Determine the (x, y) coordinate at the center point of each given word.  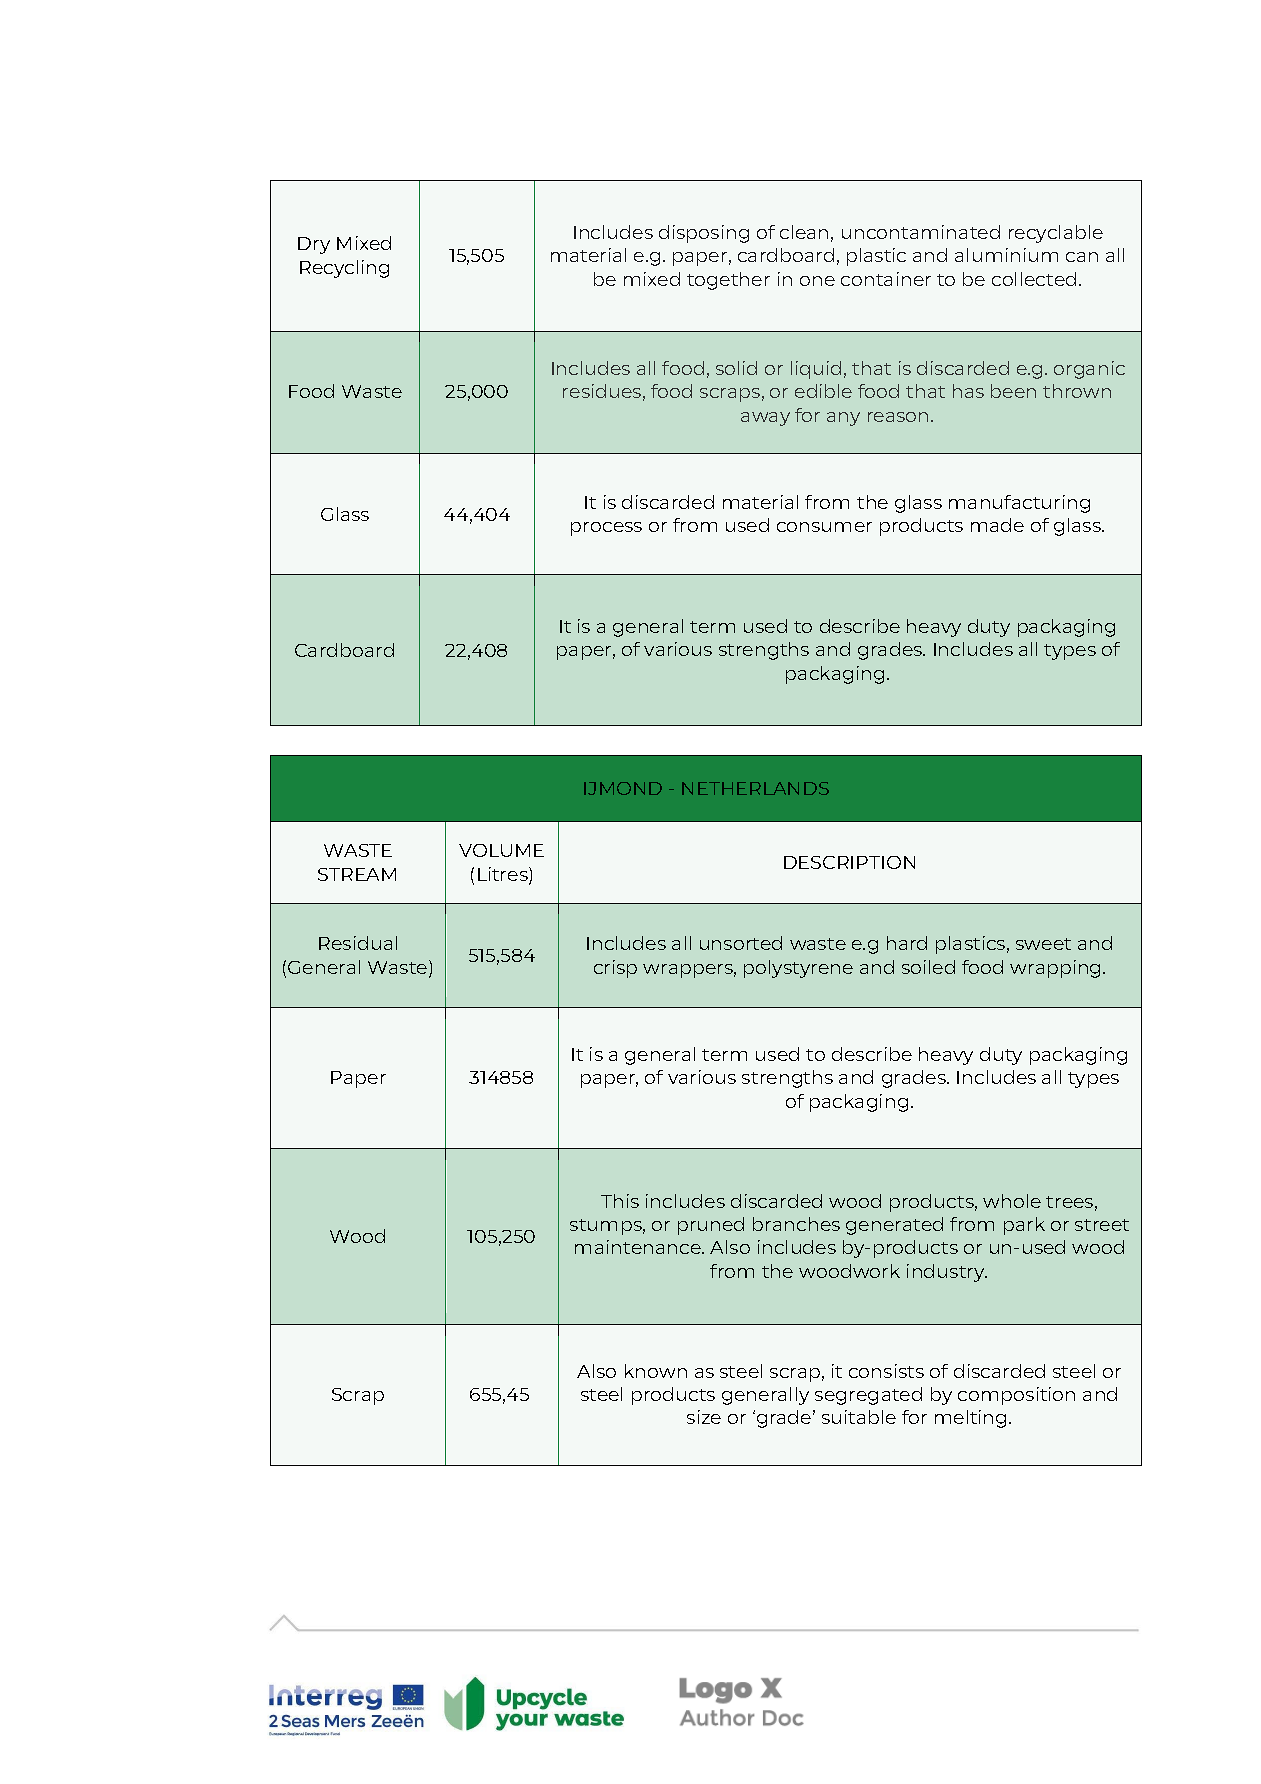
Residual (358, 943)
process (606, 529)
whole (1012, 1201)
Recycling (344, 269)
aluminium (1006, 255)
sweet (1043, 944)
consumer (824, 527)
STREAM (357, 874)
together (728, 281)
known (656, 1371)
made (997, 525)
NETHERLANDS (755, 788)
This (620, 1201)
